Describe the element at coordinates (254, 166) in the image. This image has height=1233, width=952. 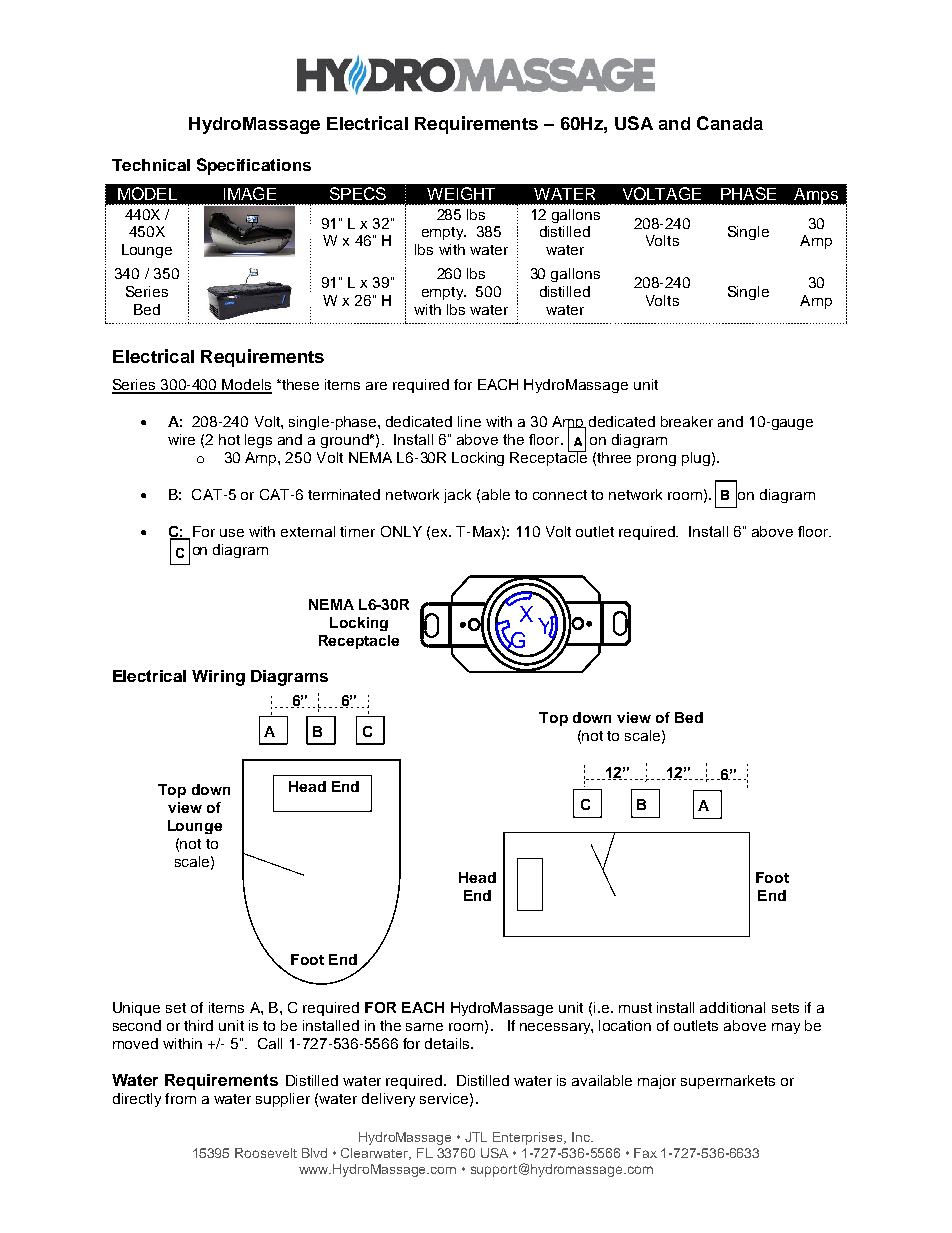
I see `Specifications` at that location.
